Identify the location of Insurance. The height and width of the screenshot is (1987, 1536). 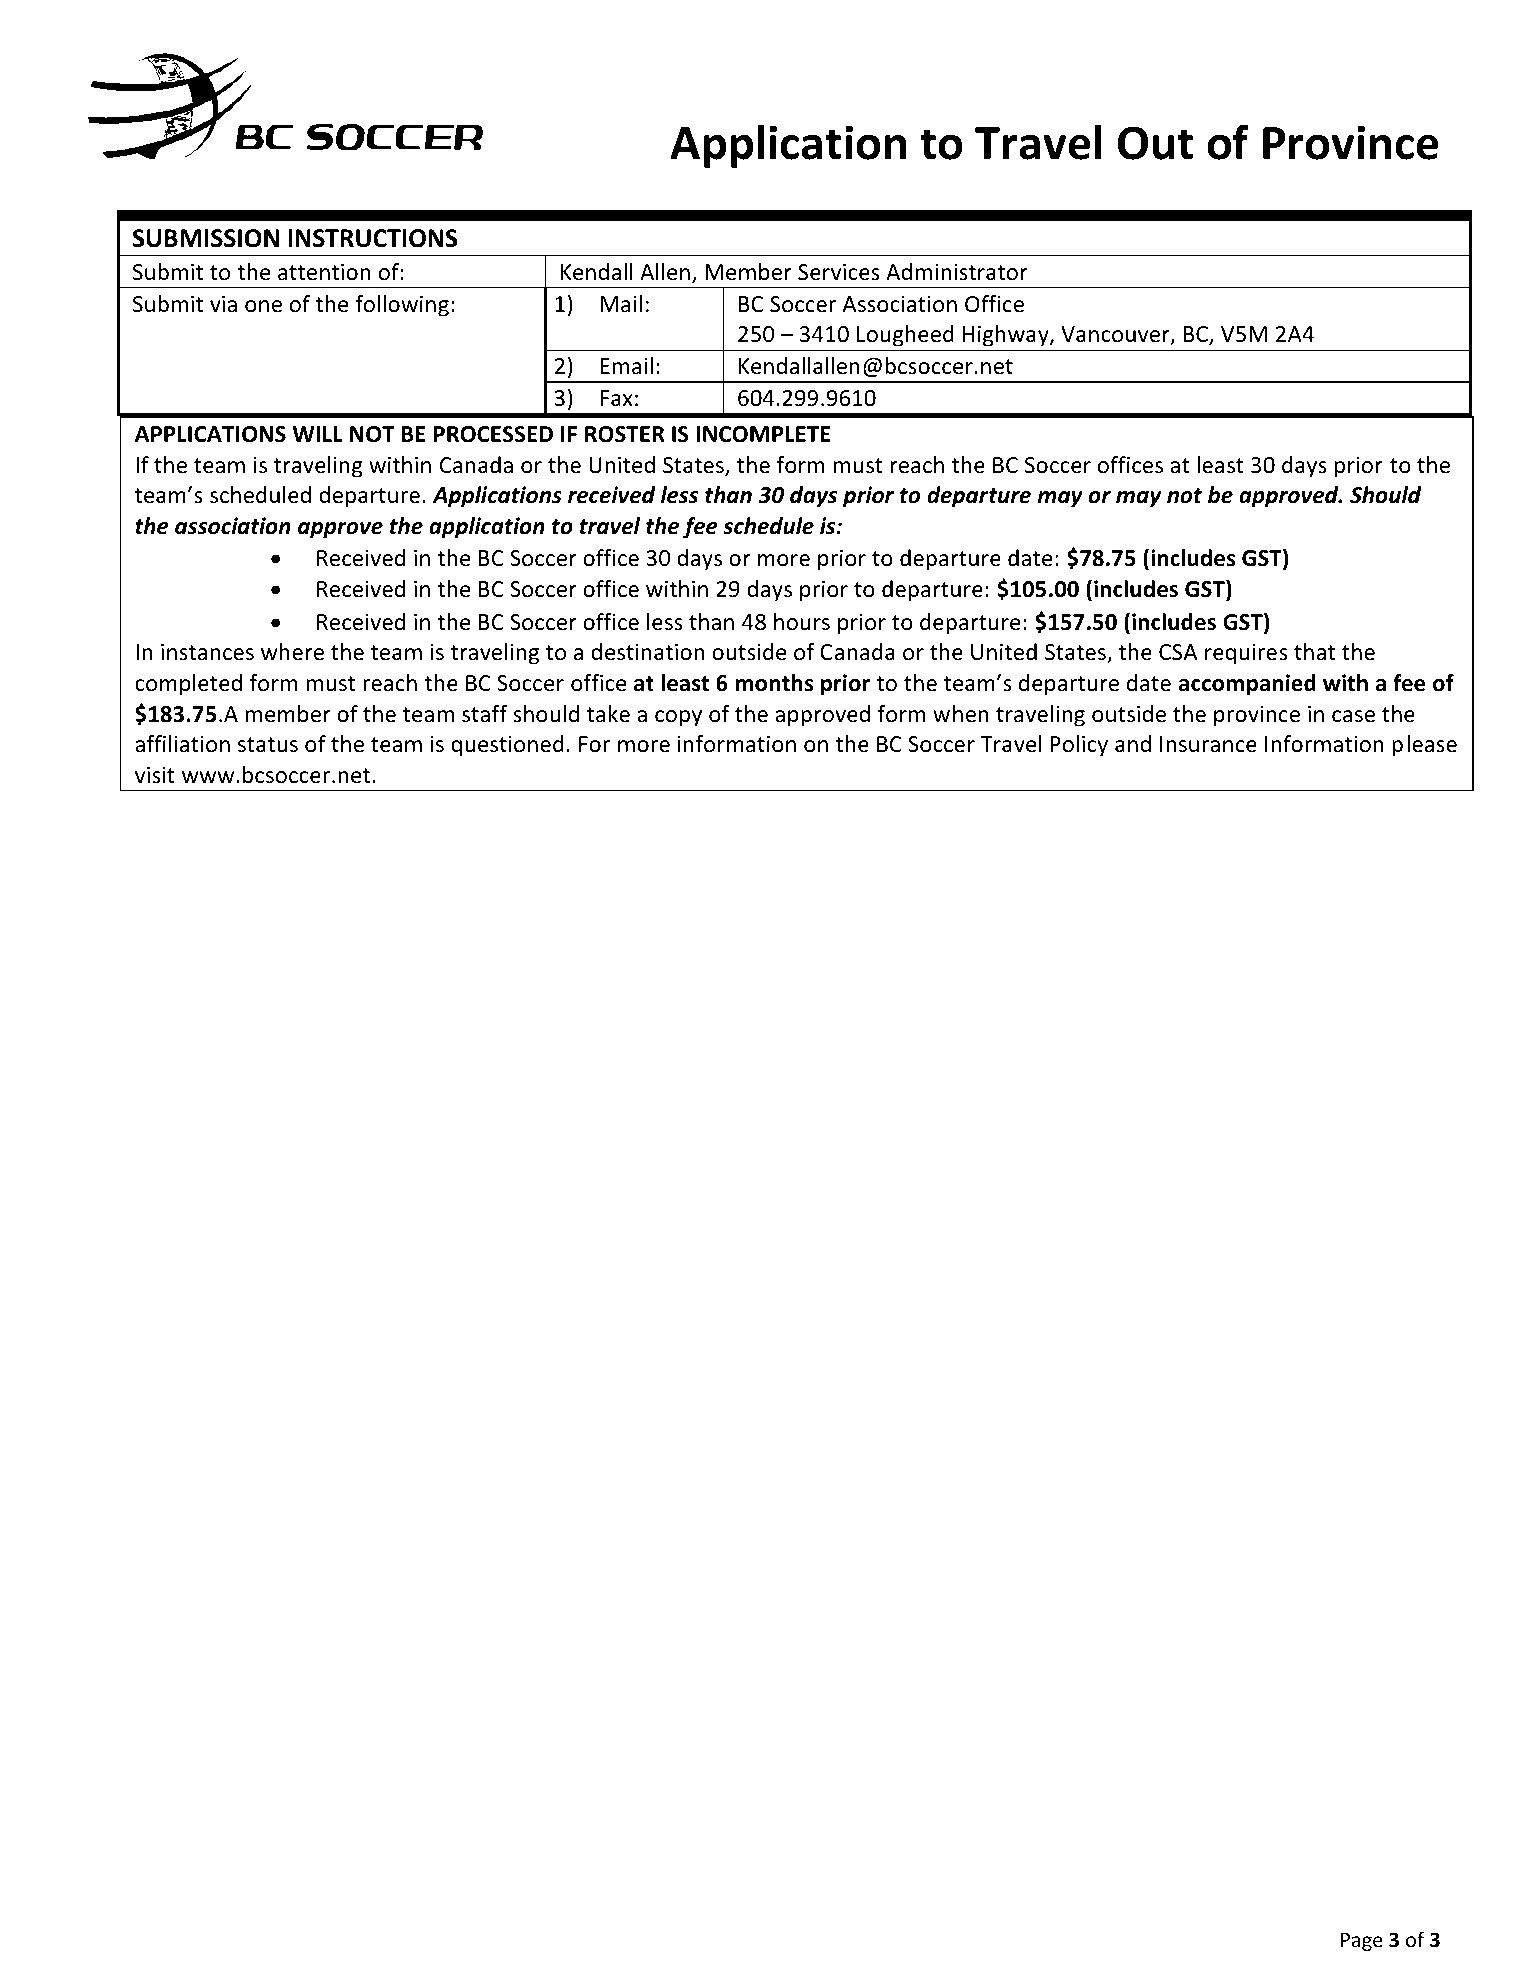
(1208, 744).
